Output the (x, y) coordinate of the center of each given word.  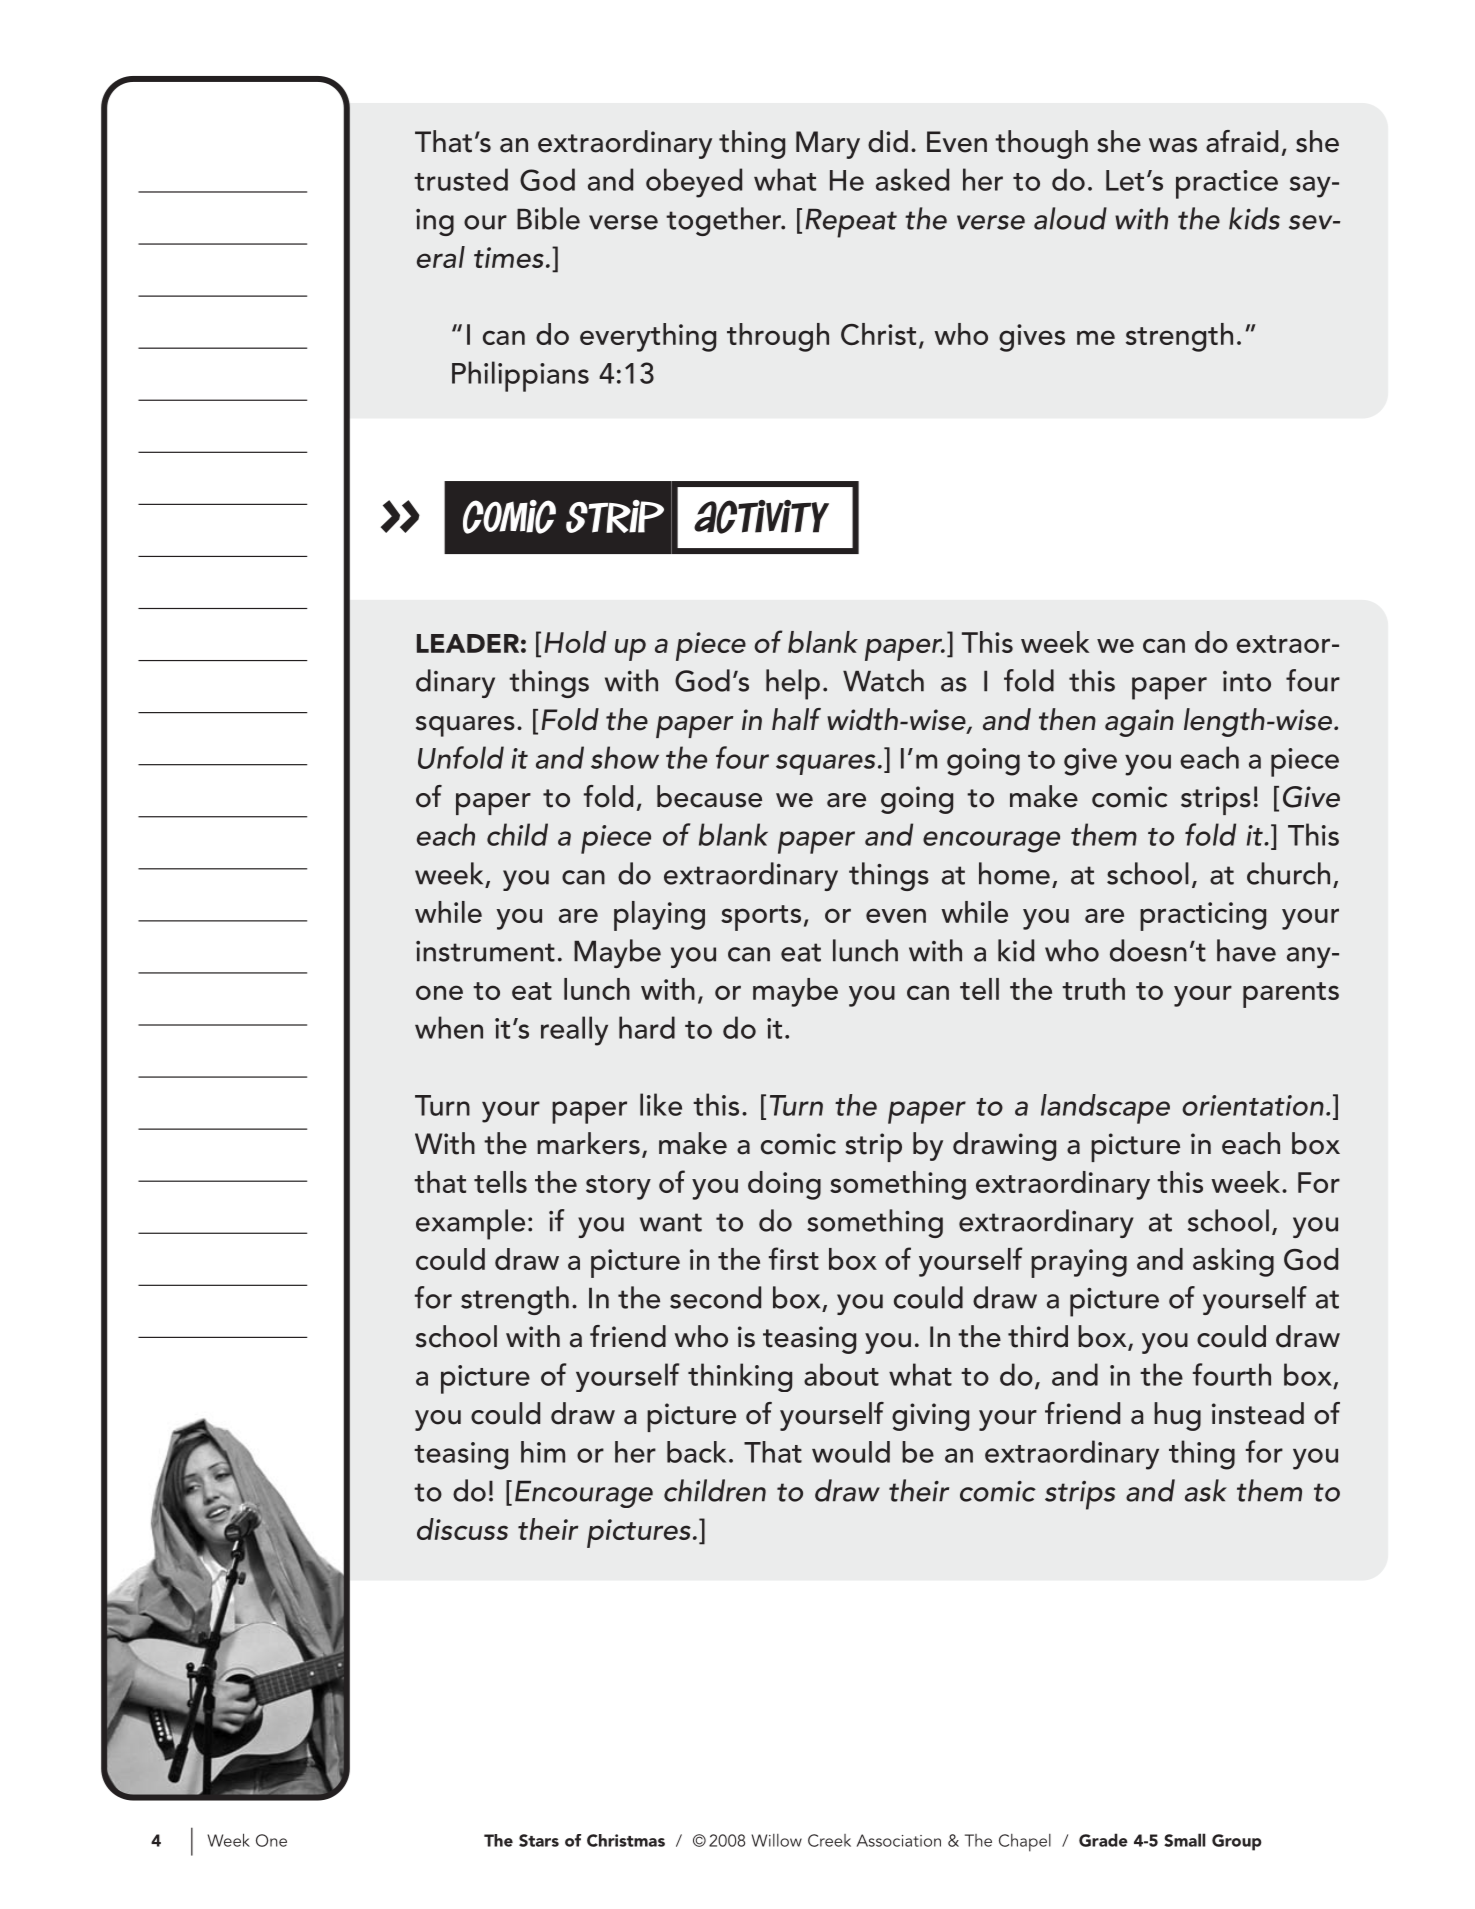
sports (761, 918)
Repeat (851, 223)
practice (1227, 184)
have (1246, 950)
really (574, 1031)
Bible (548, 218)
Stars (539, 1840)
